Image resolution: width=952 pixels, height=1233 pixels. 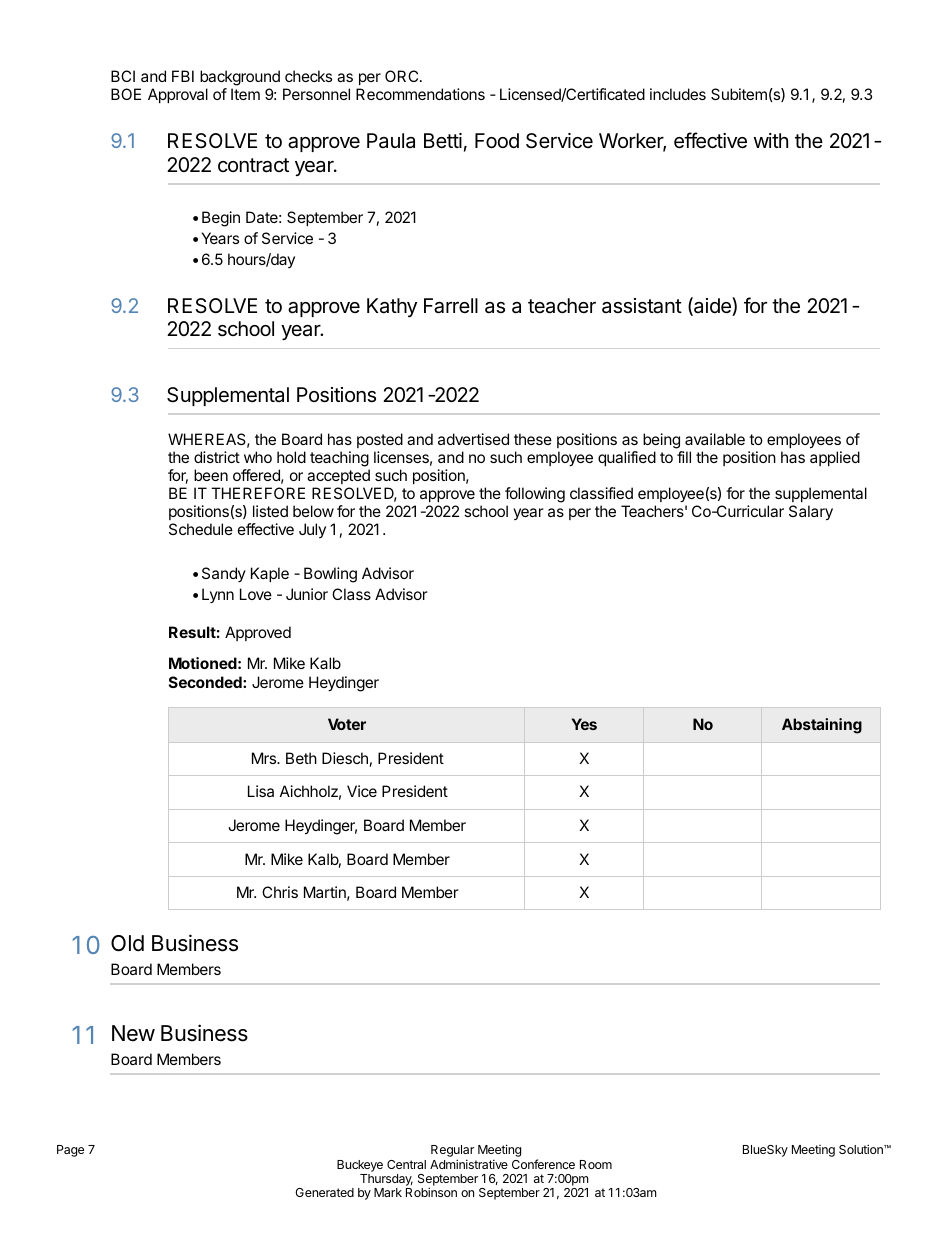 What do you see at coordinates (822, 726) in the screenshot?
I see `Abstaining` at bounding box center [822, 726].
